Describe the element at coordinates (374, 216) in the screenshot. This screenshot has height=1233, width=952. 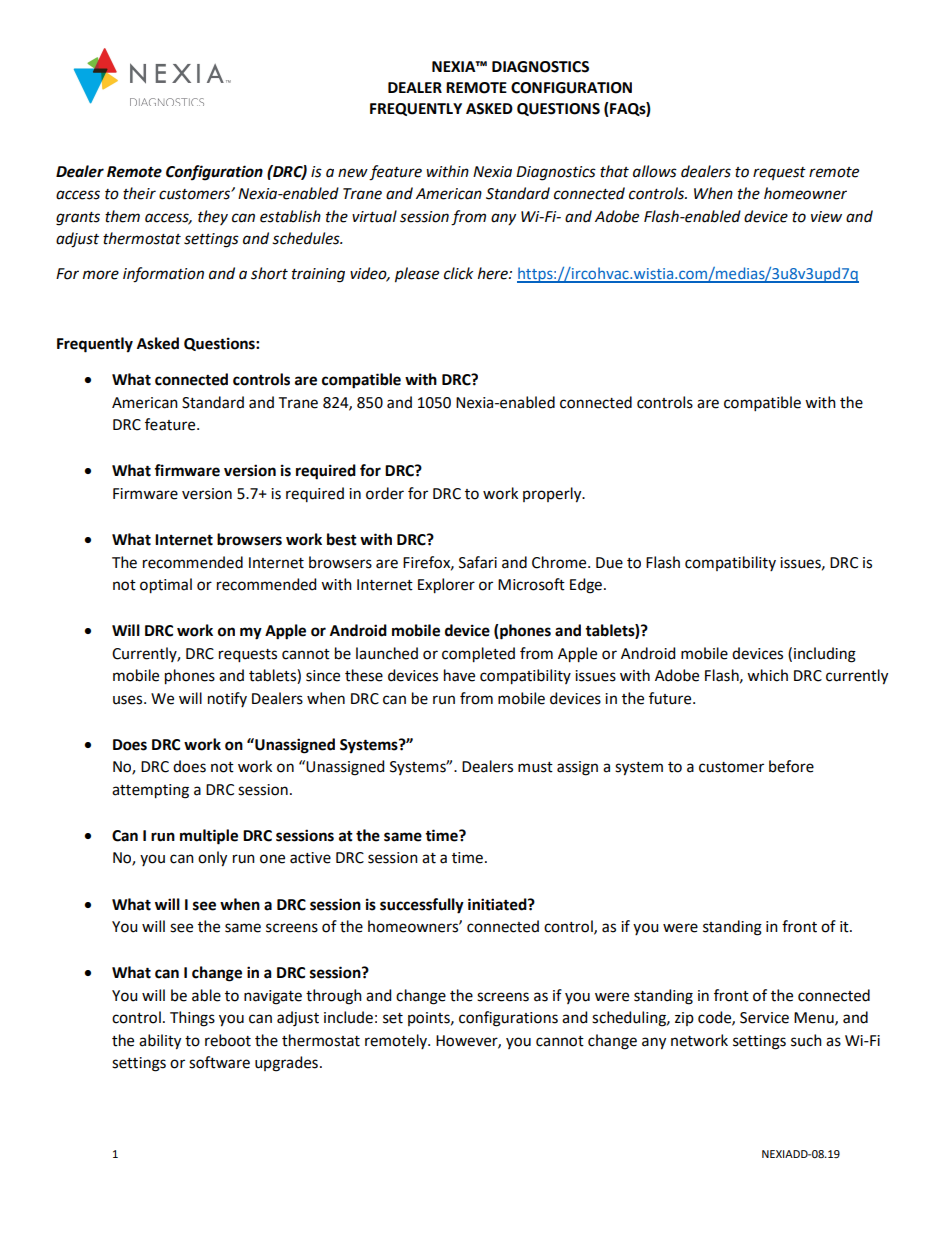
I see `virtual` at that location.
